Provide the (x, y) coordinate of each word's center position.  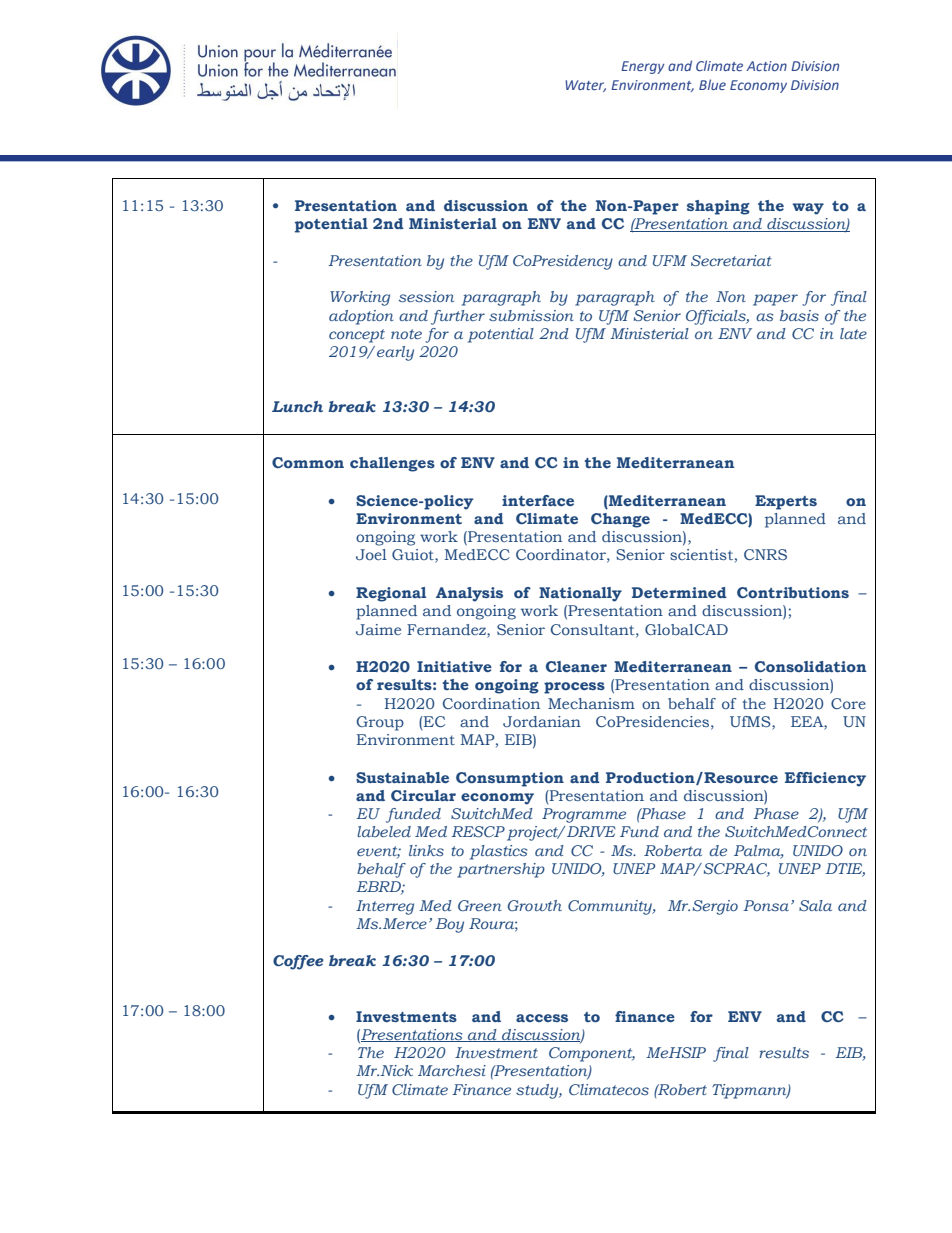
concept (357, 336)
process (574, 688)
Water (585, 86)
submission (531, 315)
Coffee (298, 962)
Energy (643, 67)
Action (766, 66)
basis (799, 315)
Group (380, 723)
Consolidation (810, 666)
